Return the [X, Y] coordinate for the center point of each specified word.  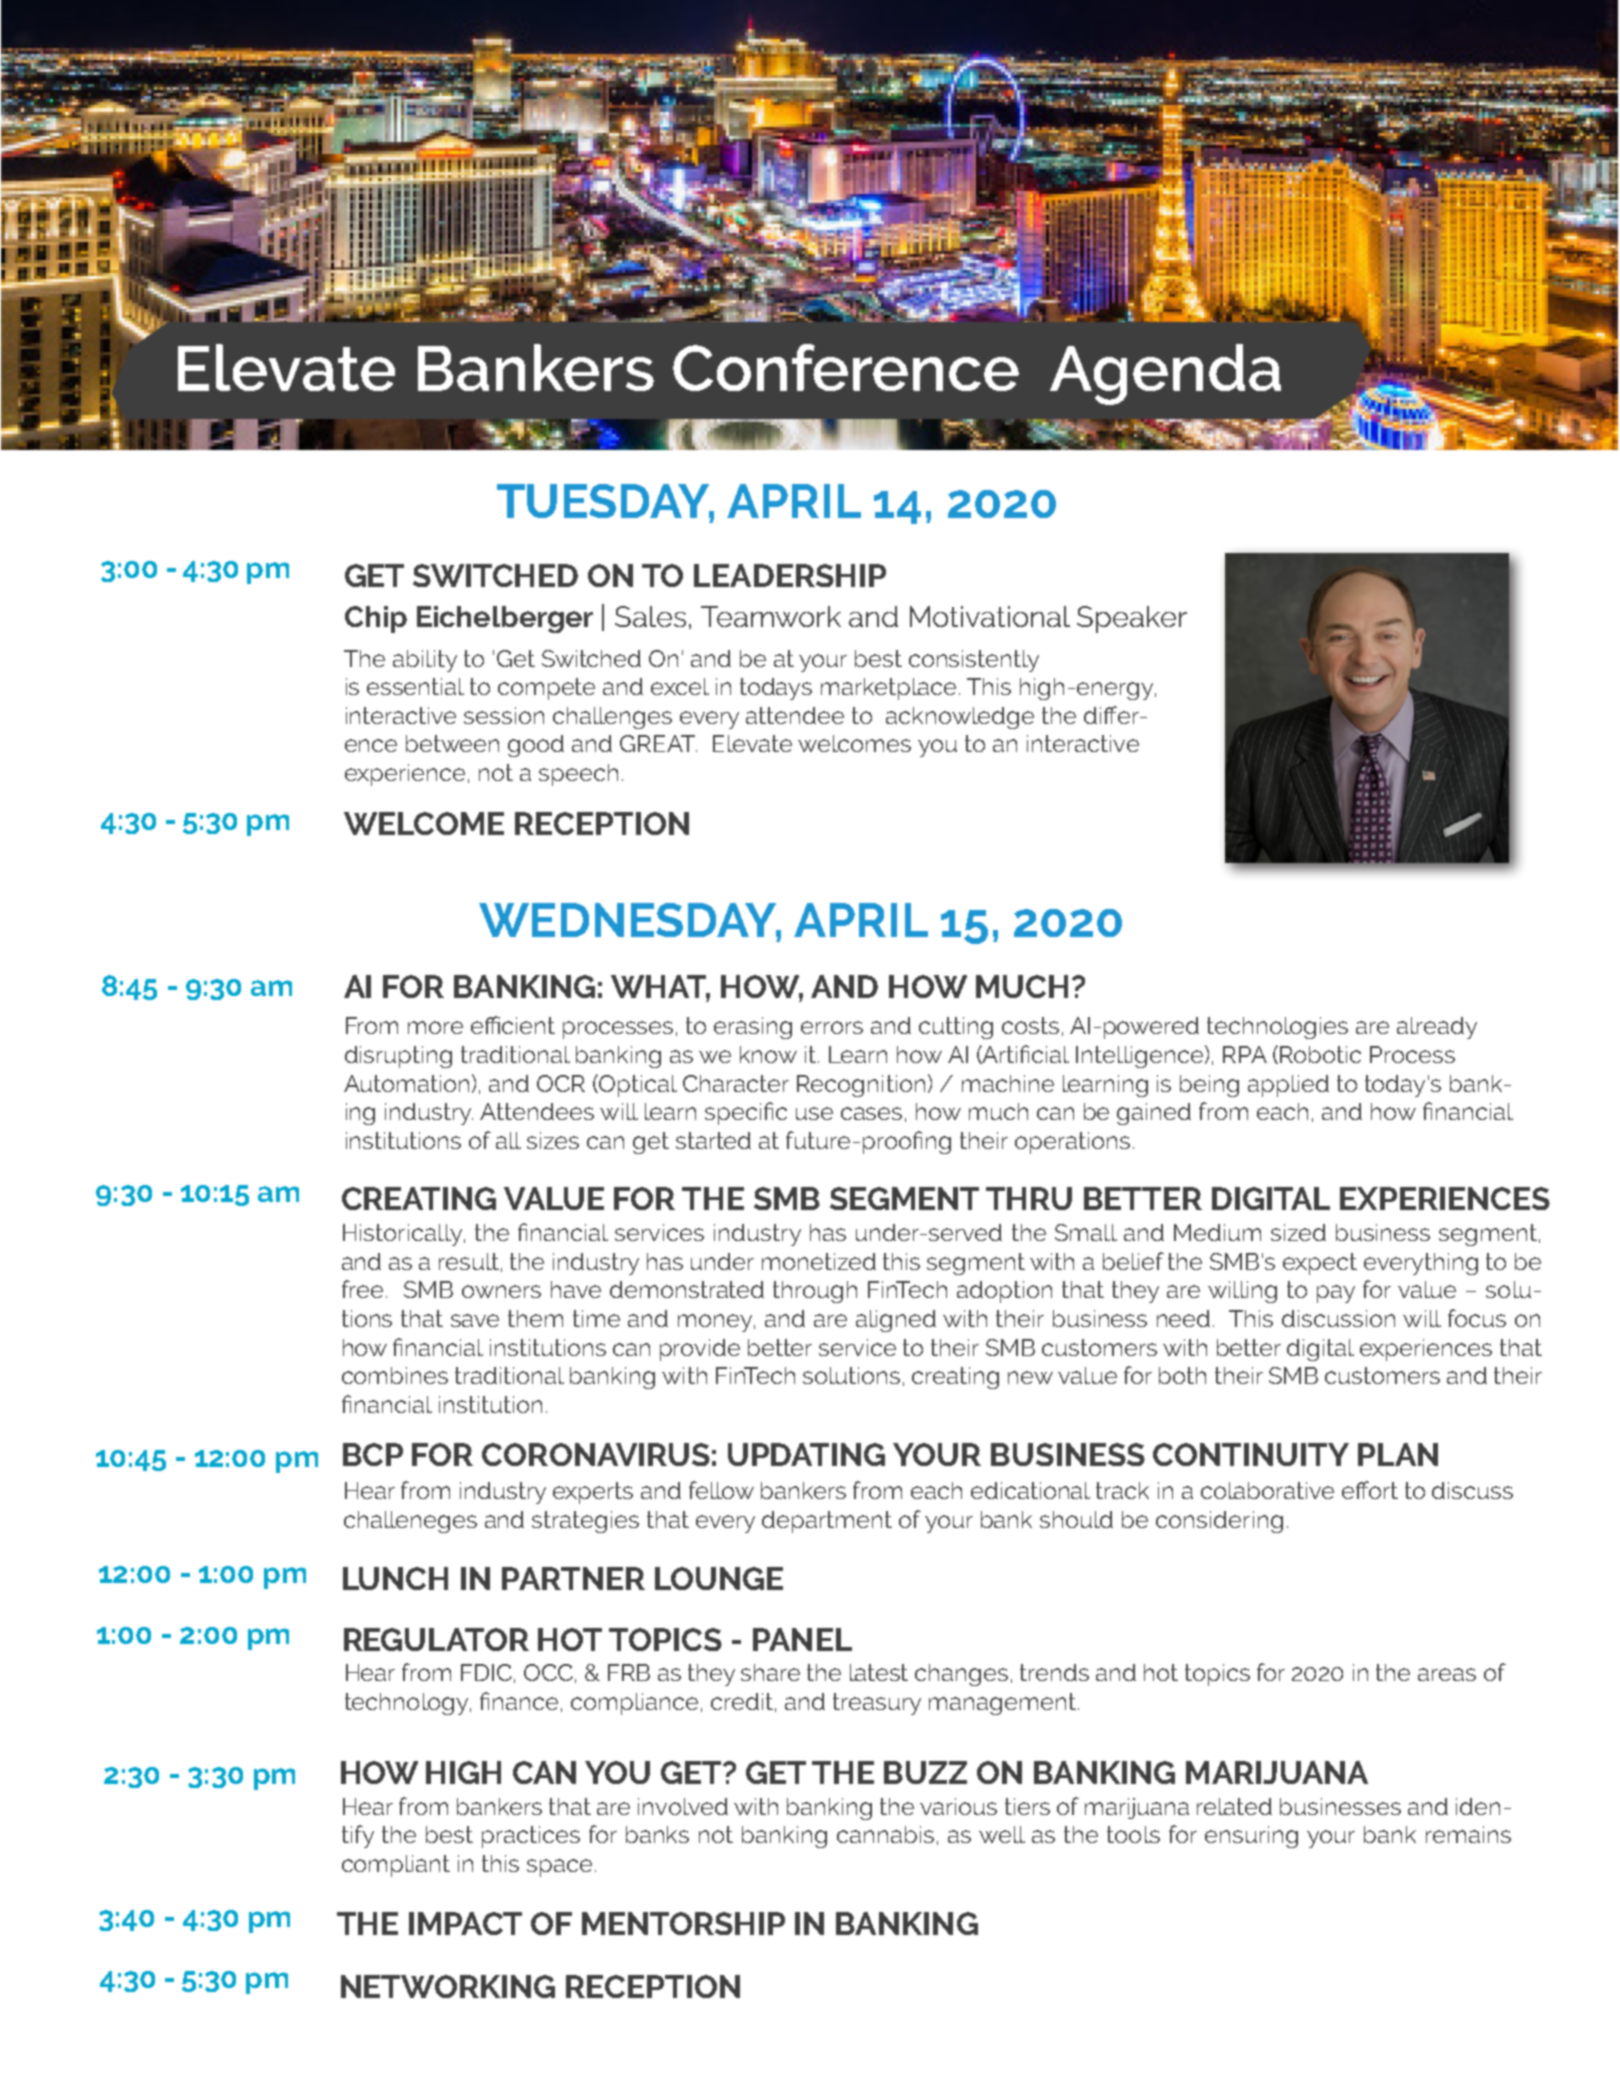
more [435, 1027]
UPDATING [806, 1454]
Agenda [1165, 374]
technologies [1277, 1028]
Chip [376, 619]
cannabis [885, 1834]
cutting [956, 1028]
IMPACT [465, 1923]
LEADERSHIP [790, 575]
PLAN [1398, 1454]
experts [593, 1493]
